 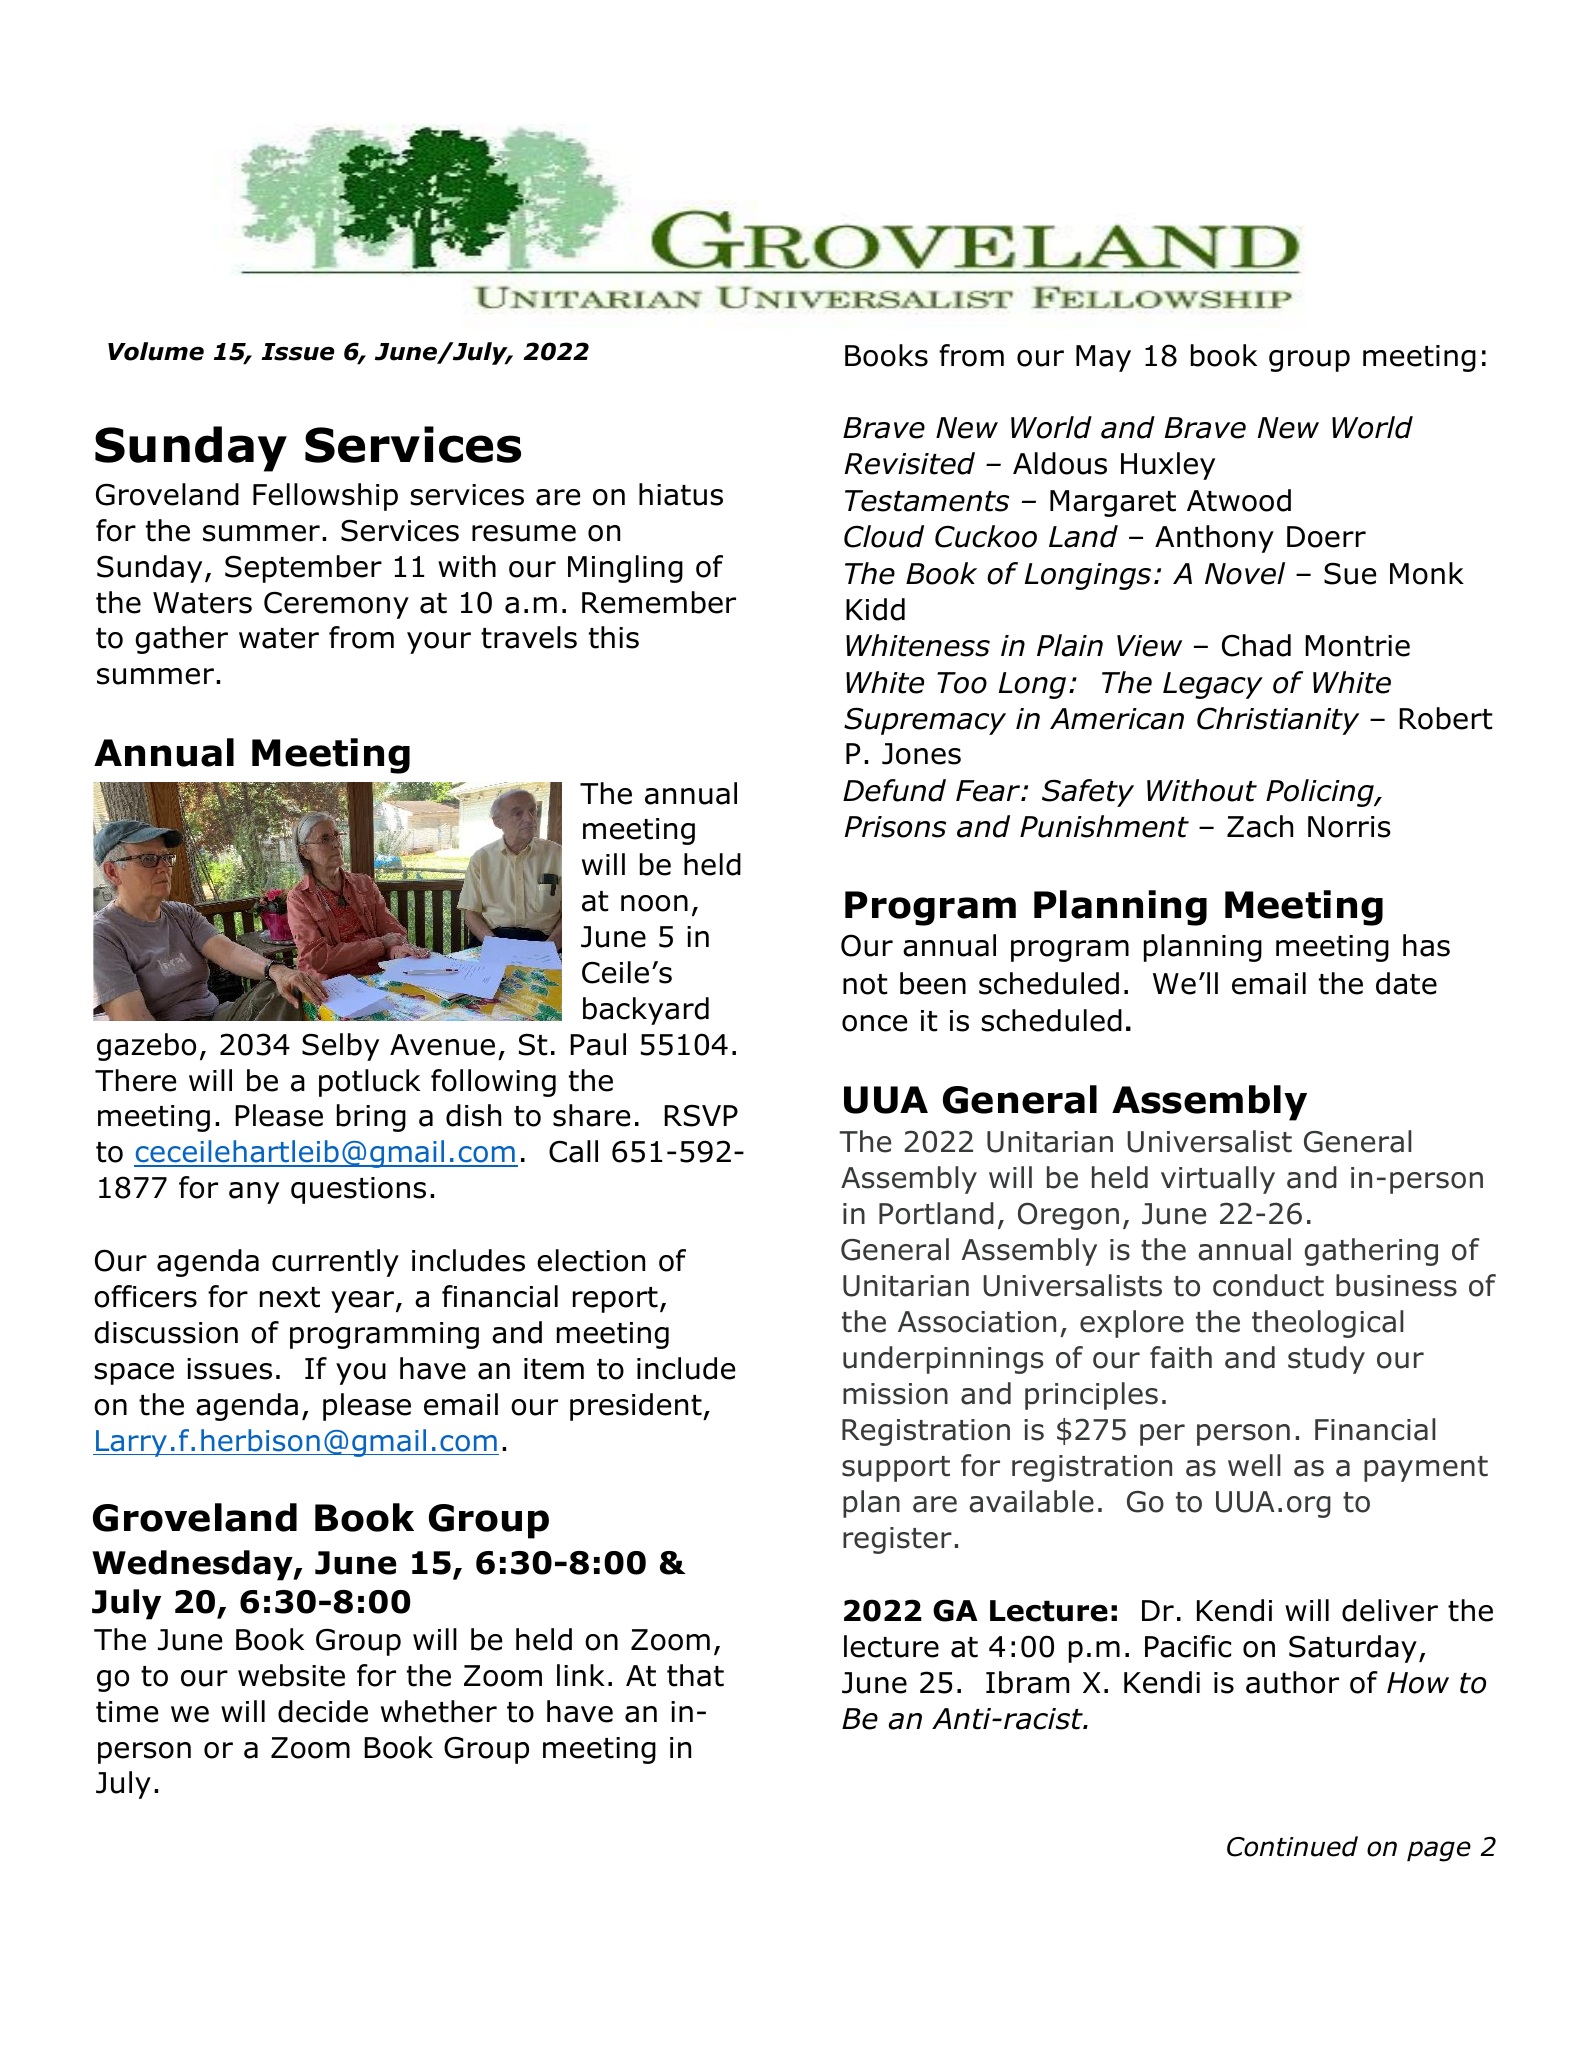 What do you see at coordinates (1278, 721) in the screenshot?
I see `Christianity` at bounding box center [1278, 721].
